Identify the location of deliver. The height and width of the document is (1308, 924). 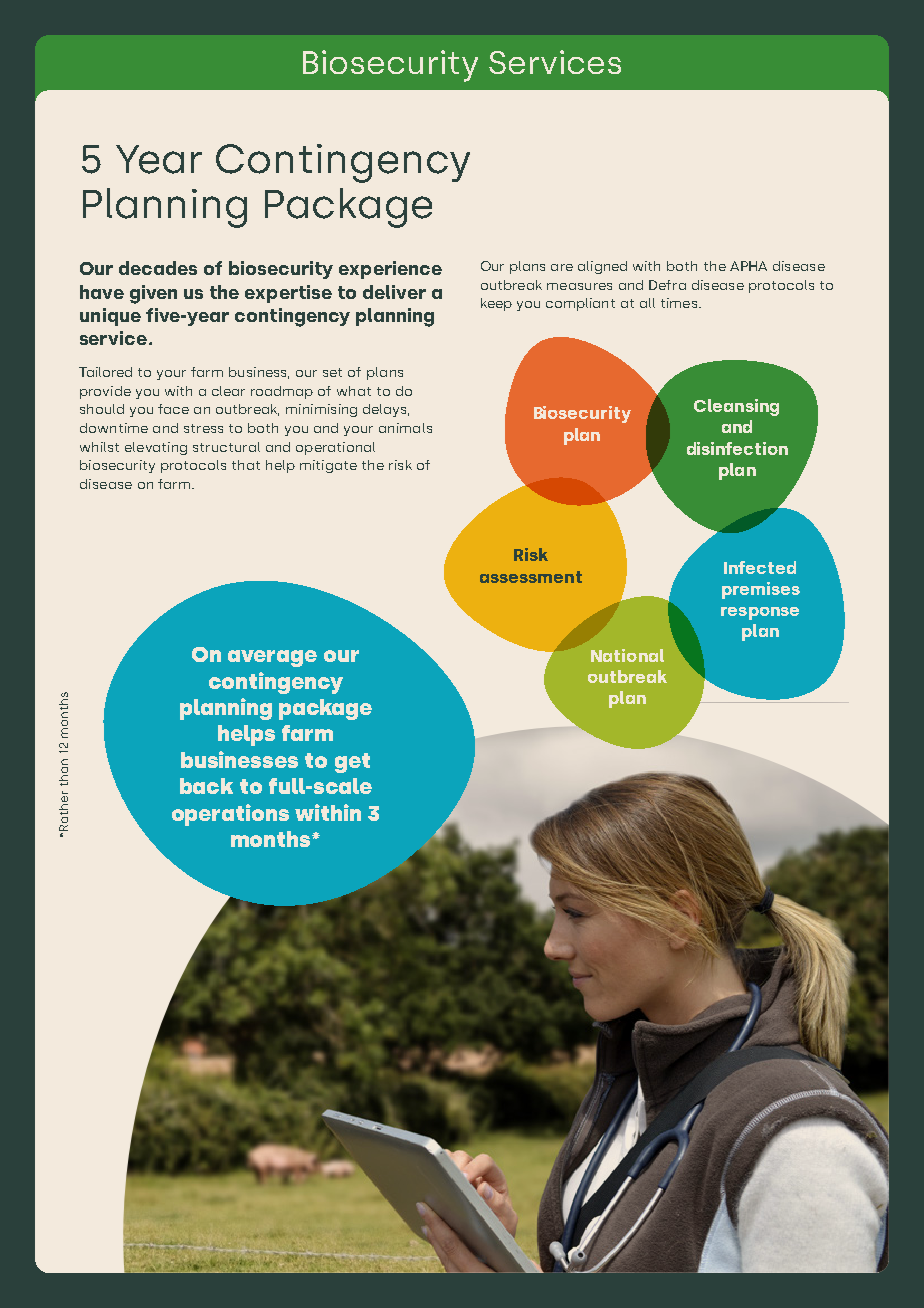
(394, 292).
